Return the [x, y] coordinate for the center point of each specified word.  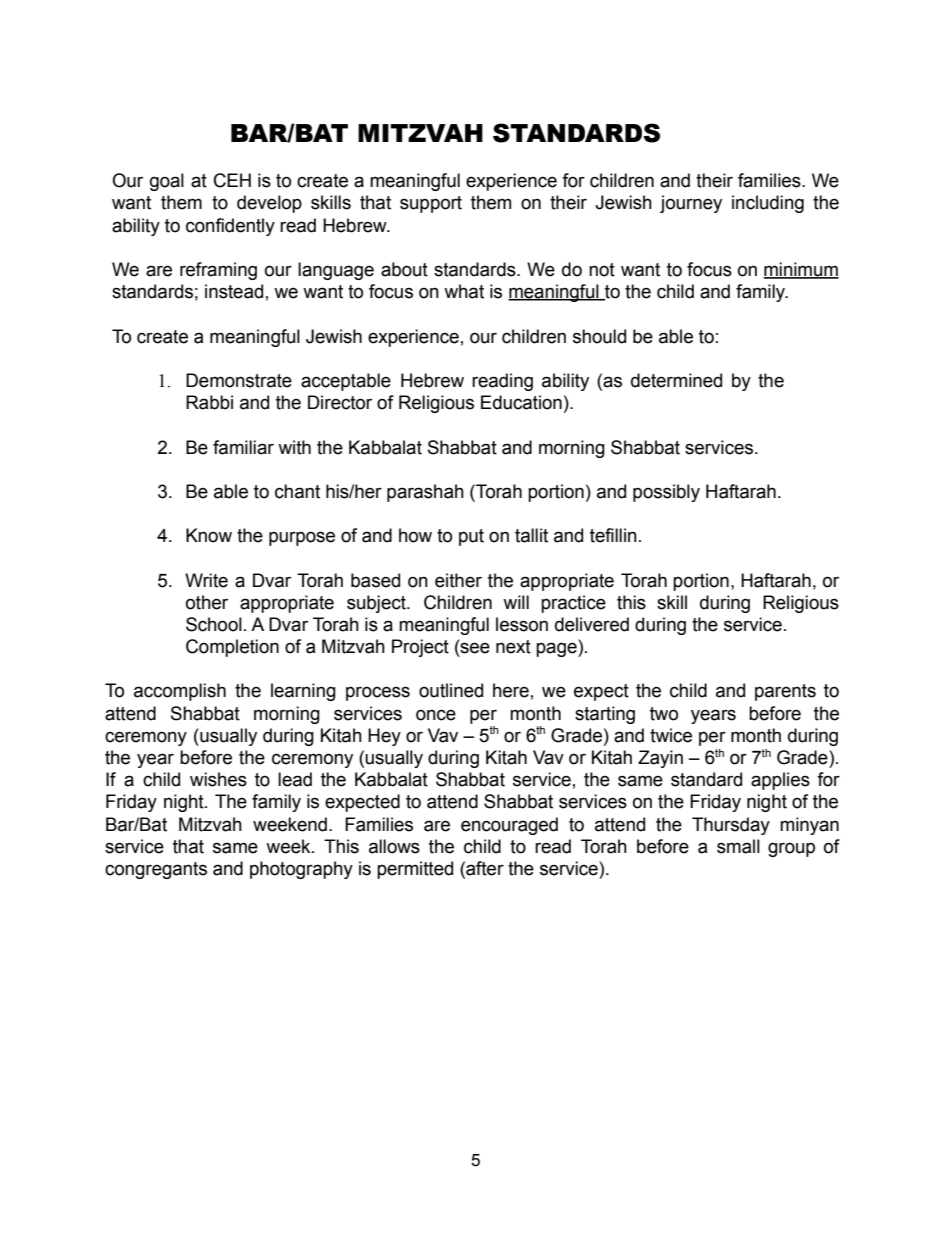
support [431, 204]
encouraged [509, 826]
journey [691, 204]
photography [301, 870]
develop [269, 204]
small [738, 846]
